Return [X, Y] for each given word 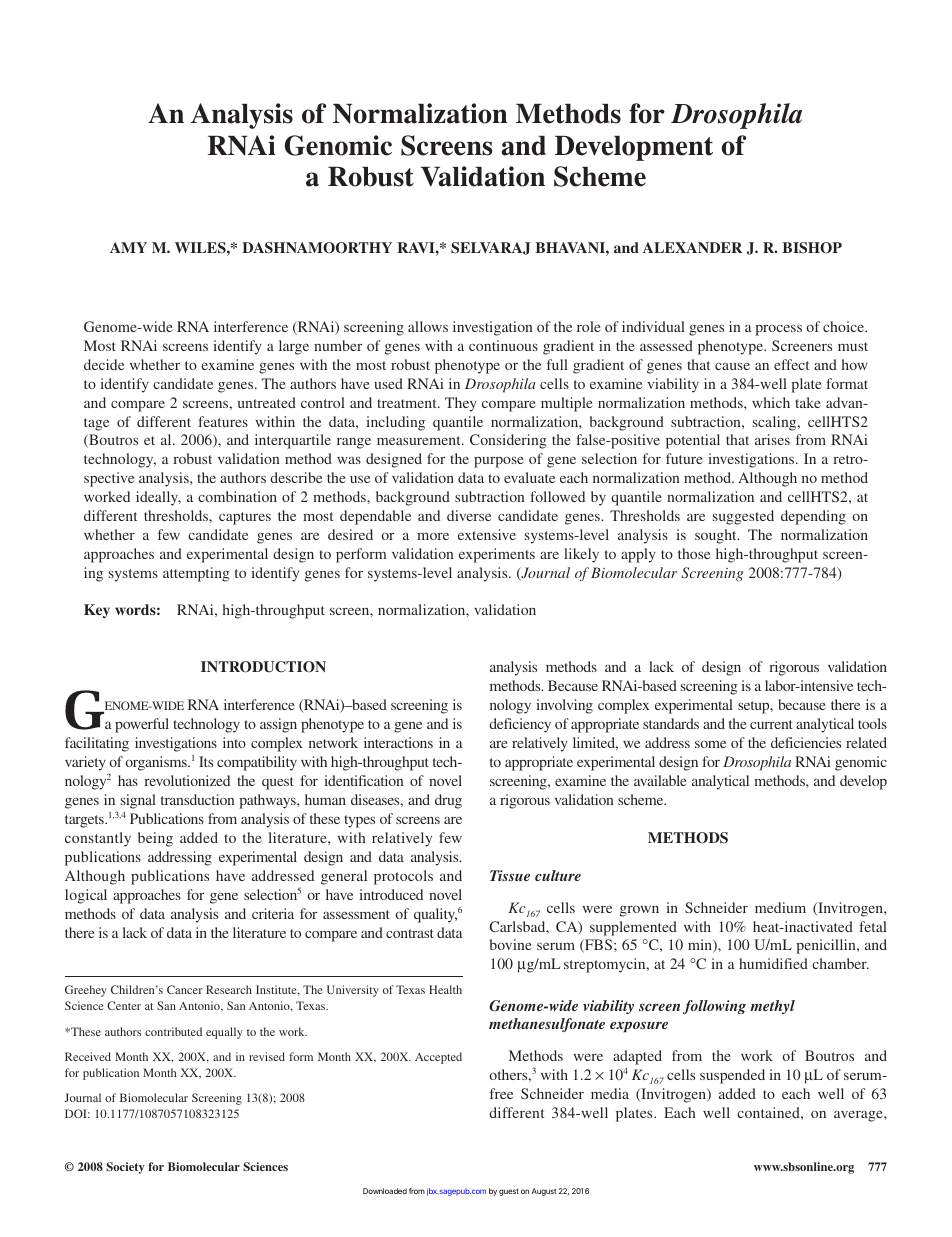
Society [125, 1168]
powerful [142, 725]
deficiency [520, 725]
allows [428, 326]
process [778, 330]
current [771, 724]
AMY [128, 247]
